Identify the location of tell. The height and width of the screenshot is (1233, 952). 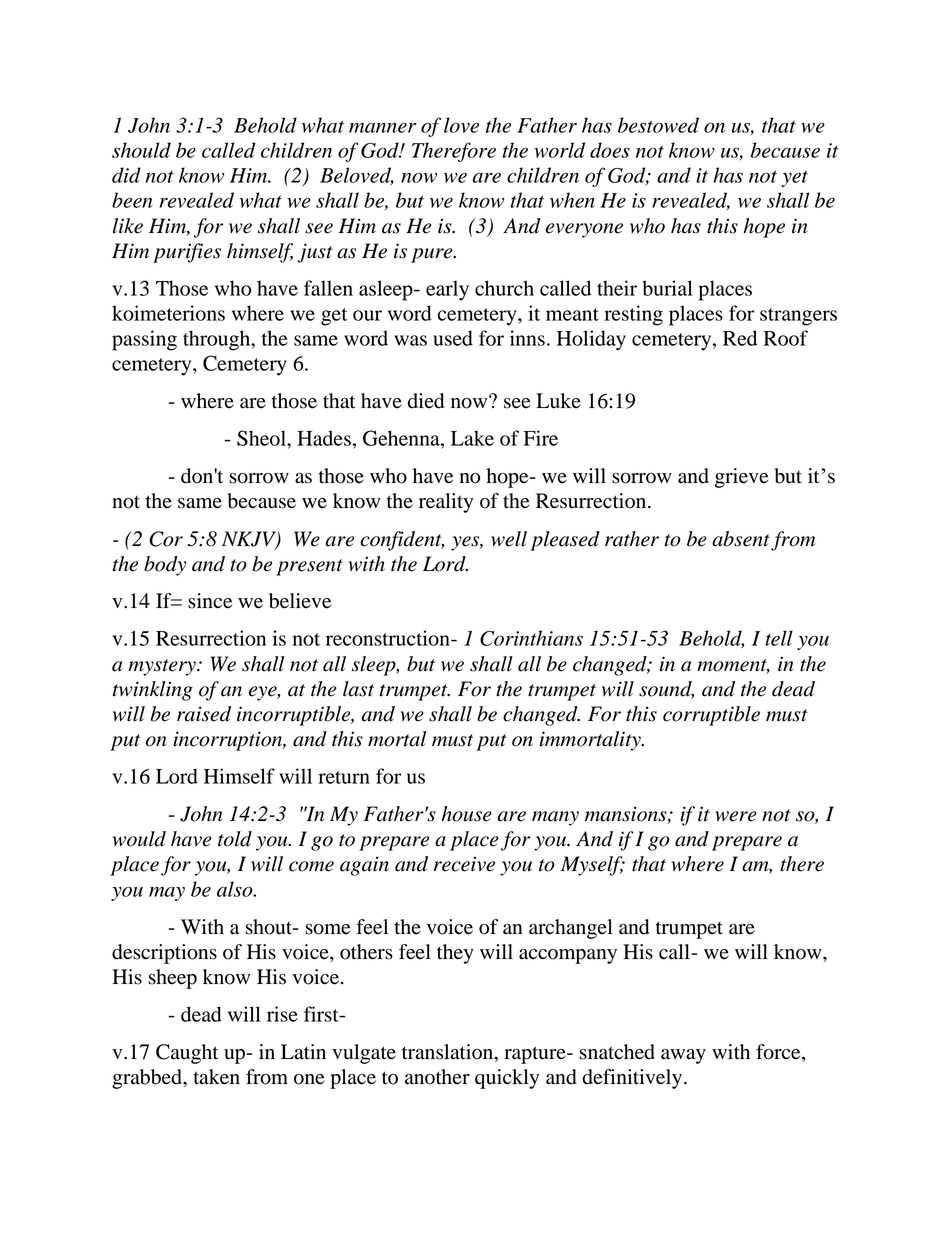
(779, 638).
